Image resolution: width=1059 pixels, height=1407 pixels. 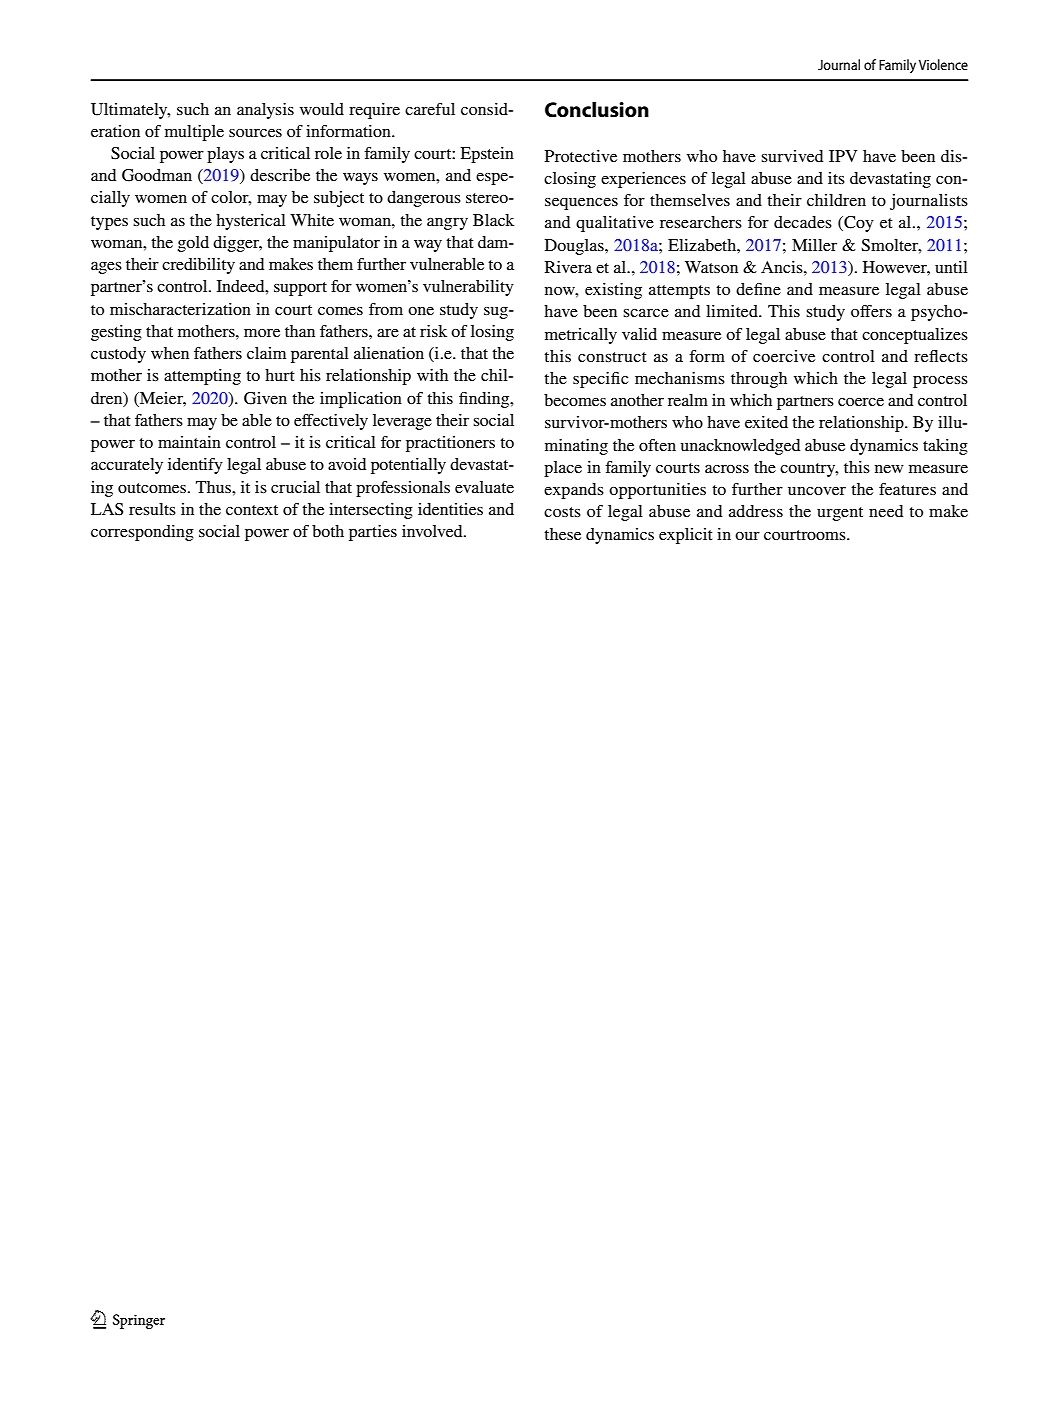 I want to click on analysis, so click(x=265, y=111).
